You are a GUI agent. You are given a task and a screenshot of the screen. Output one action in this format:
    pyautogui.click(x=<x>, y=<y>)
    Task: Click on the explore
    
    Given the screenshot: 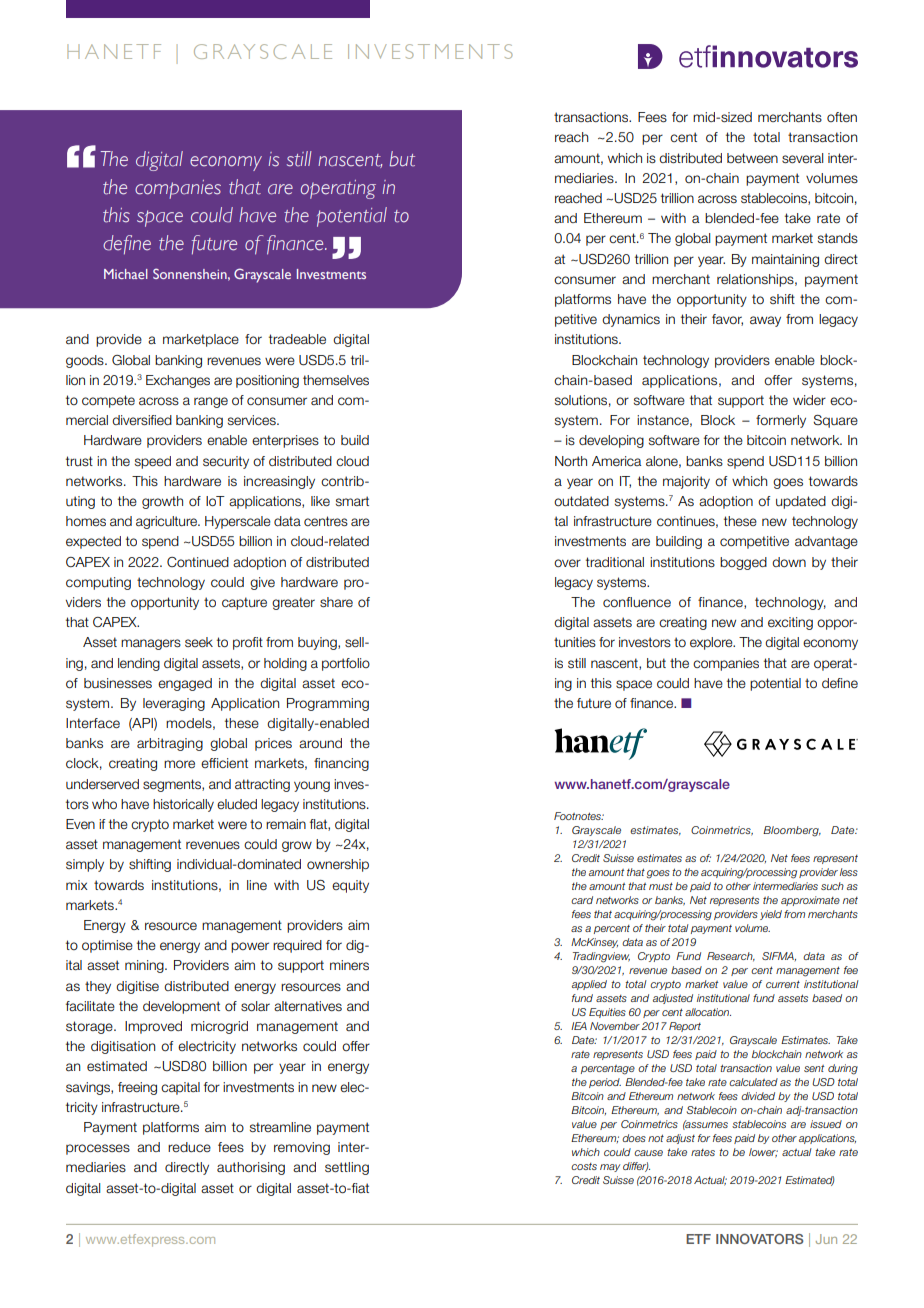 What is the action you would take?
    pyautogui.click(x=712, y=643)
